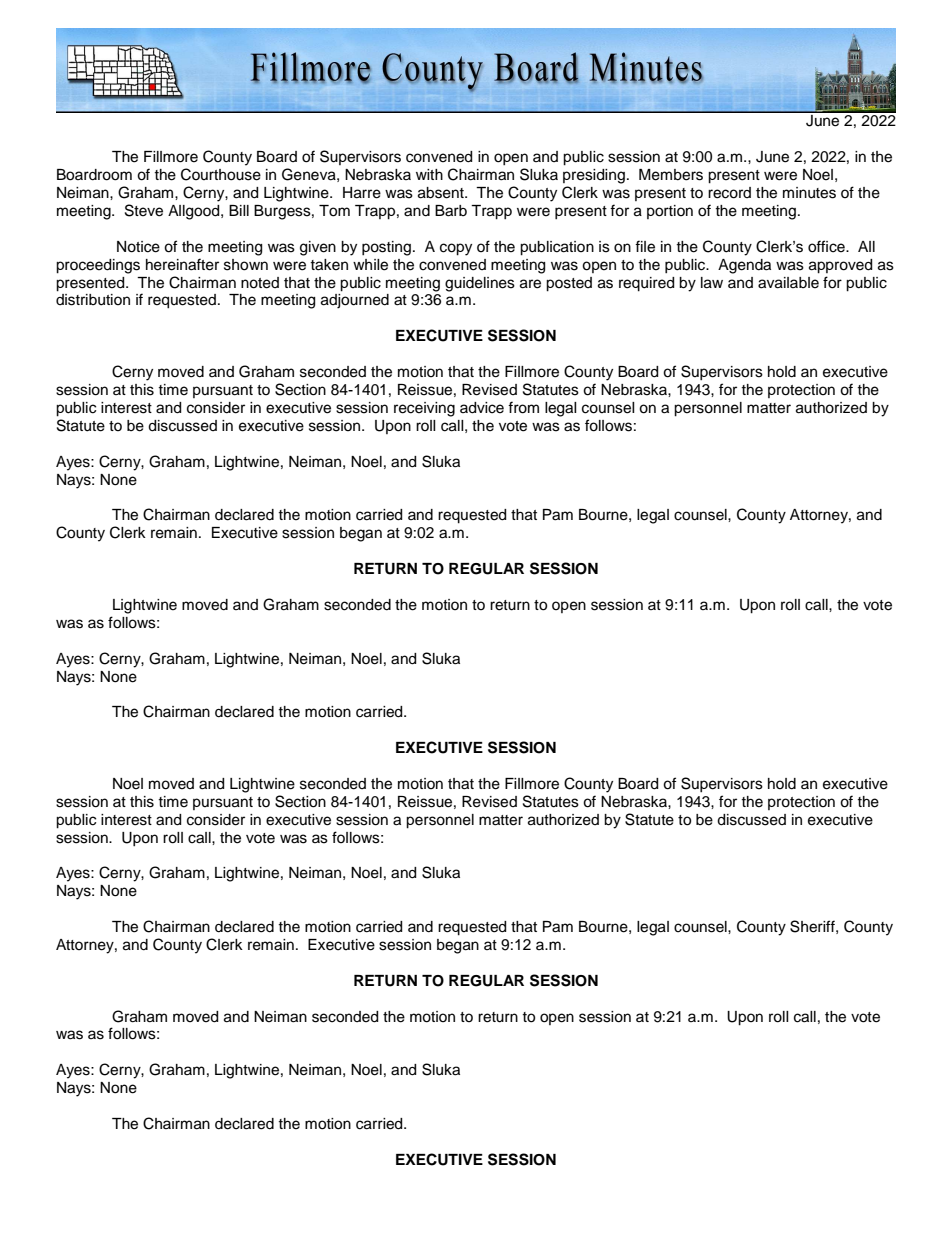 This screenshot has height=1233, width=952. I want to click on with, so click(429, 174).
